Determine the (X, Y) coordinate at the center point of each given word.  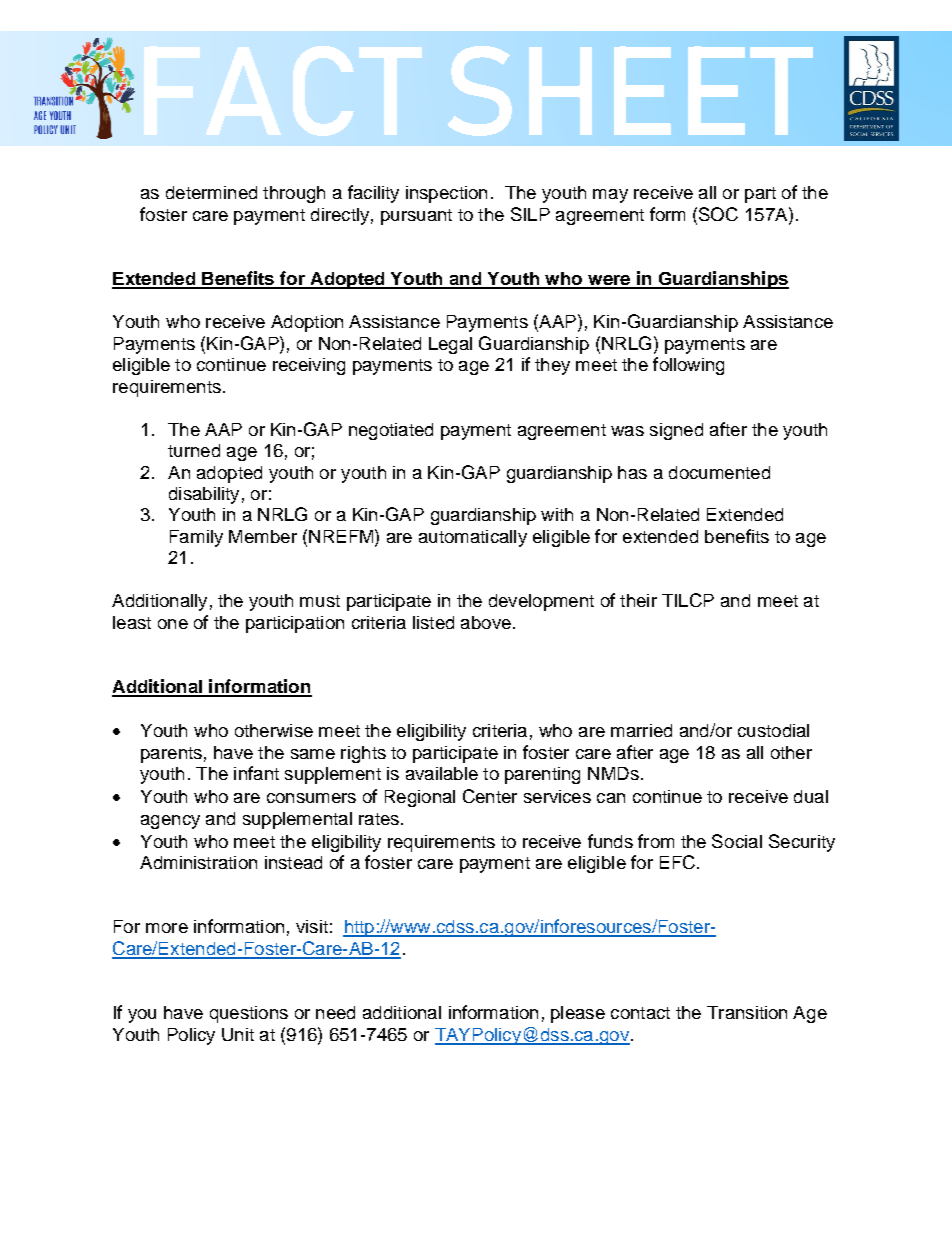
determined (211, 192)
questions (249, 1014)
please (578, 1014)
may (610, 196)
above (486, 622)
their (638, 600)
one (173, 624)
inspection (446, 194)
